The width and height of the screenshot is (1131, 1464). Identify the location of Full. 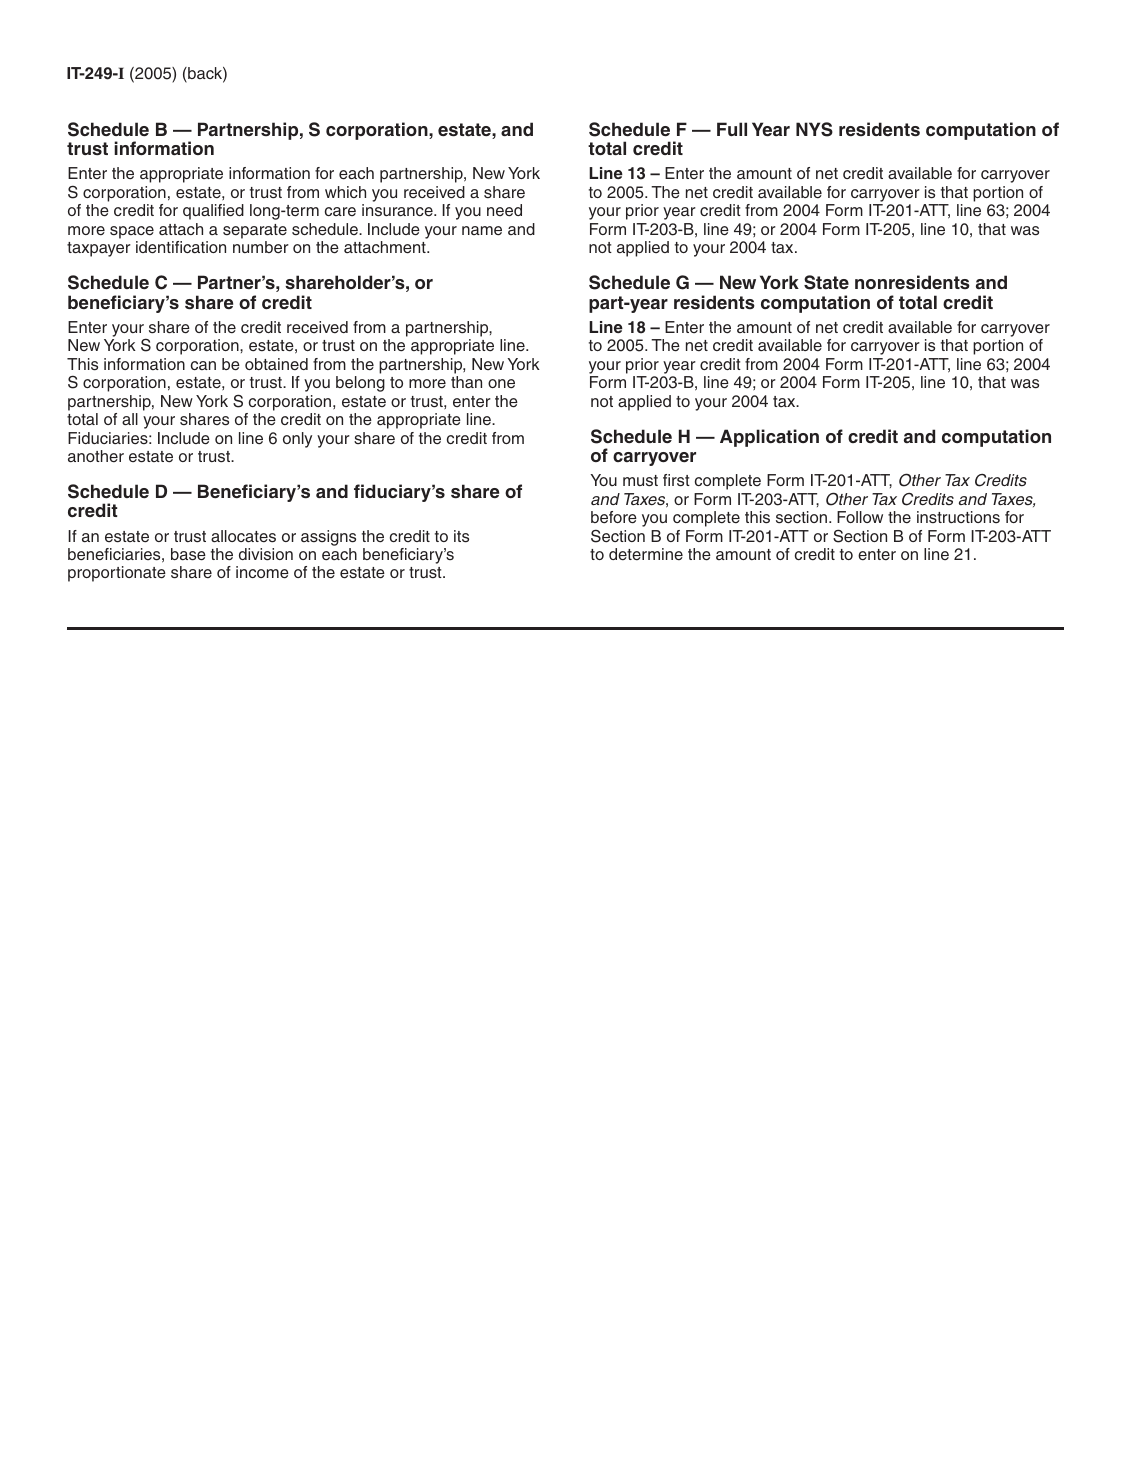
(732, 129).
